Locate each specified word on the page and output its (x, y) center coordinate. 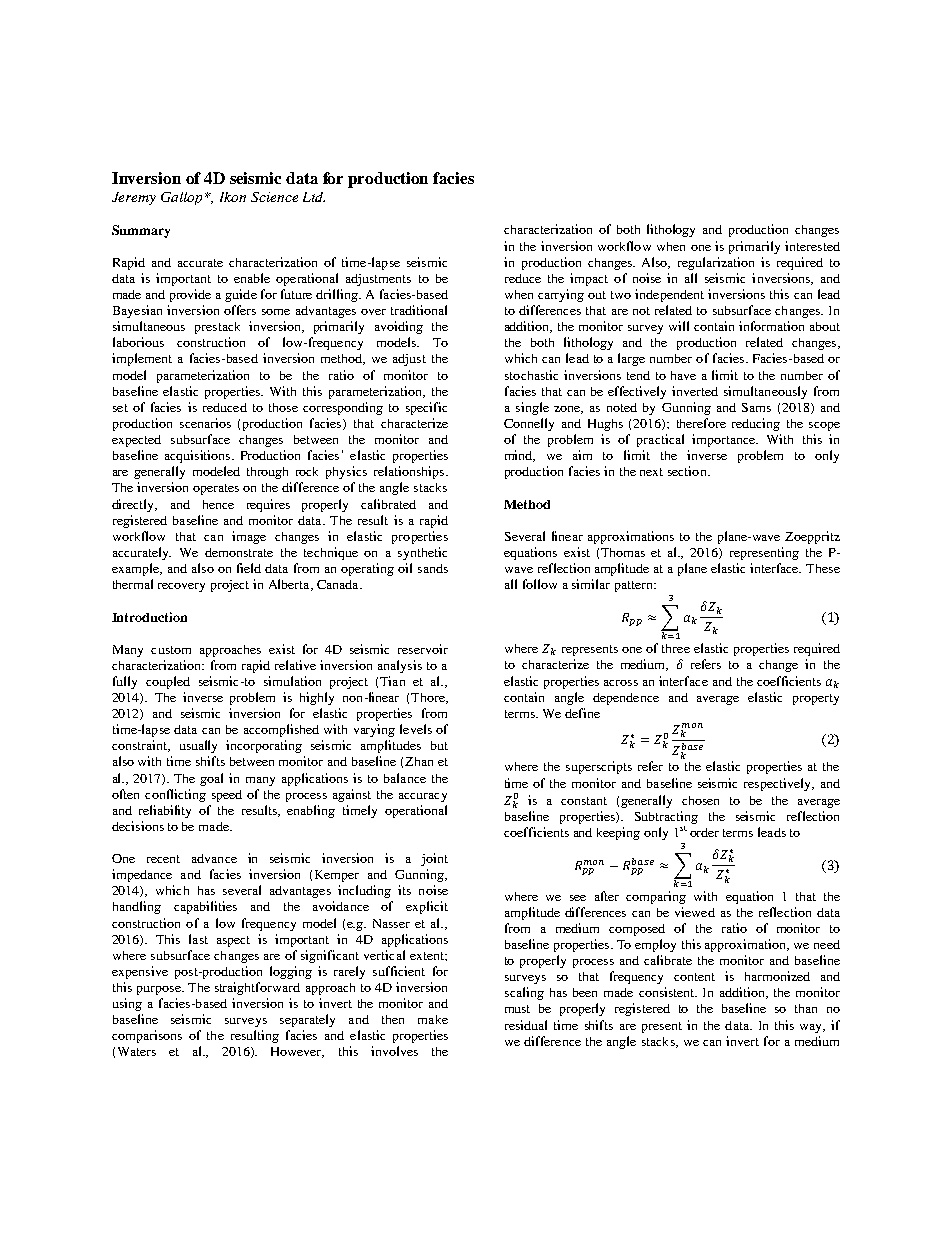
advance (214, 858)
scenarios (205, 423)
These (823, 568)
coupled (168, 682)
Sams (756, 407)
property (816, 699)
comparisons (147, 1036)
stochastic (531, 375)
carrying (561, 295)
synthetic (422, 553)
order (704, 832)
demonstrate (239, 552)
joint (434, 859)
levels (416, 729)
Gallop (183, 198)
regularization (716, 263)
